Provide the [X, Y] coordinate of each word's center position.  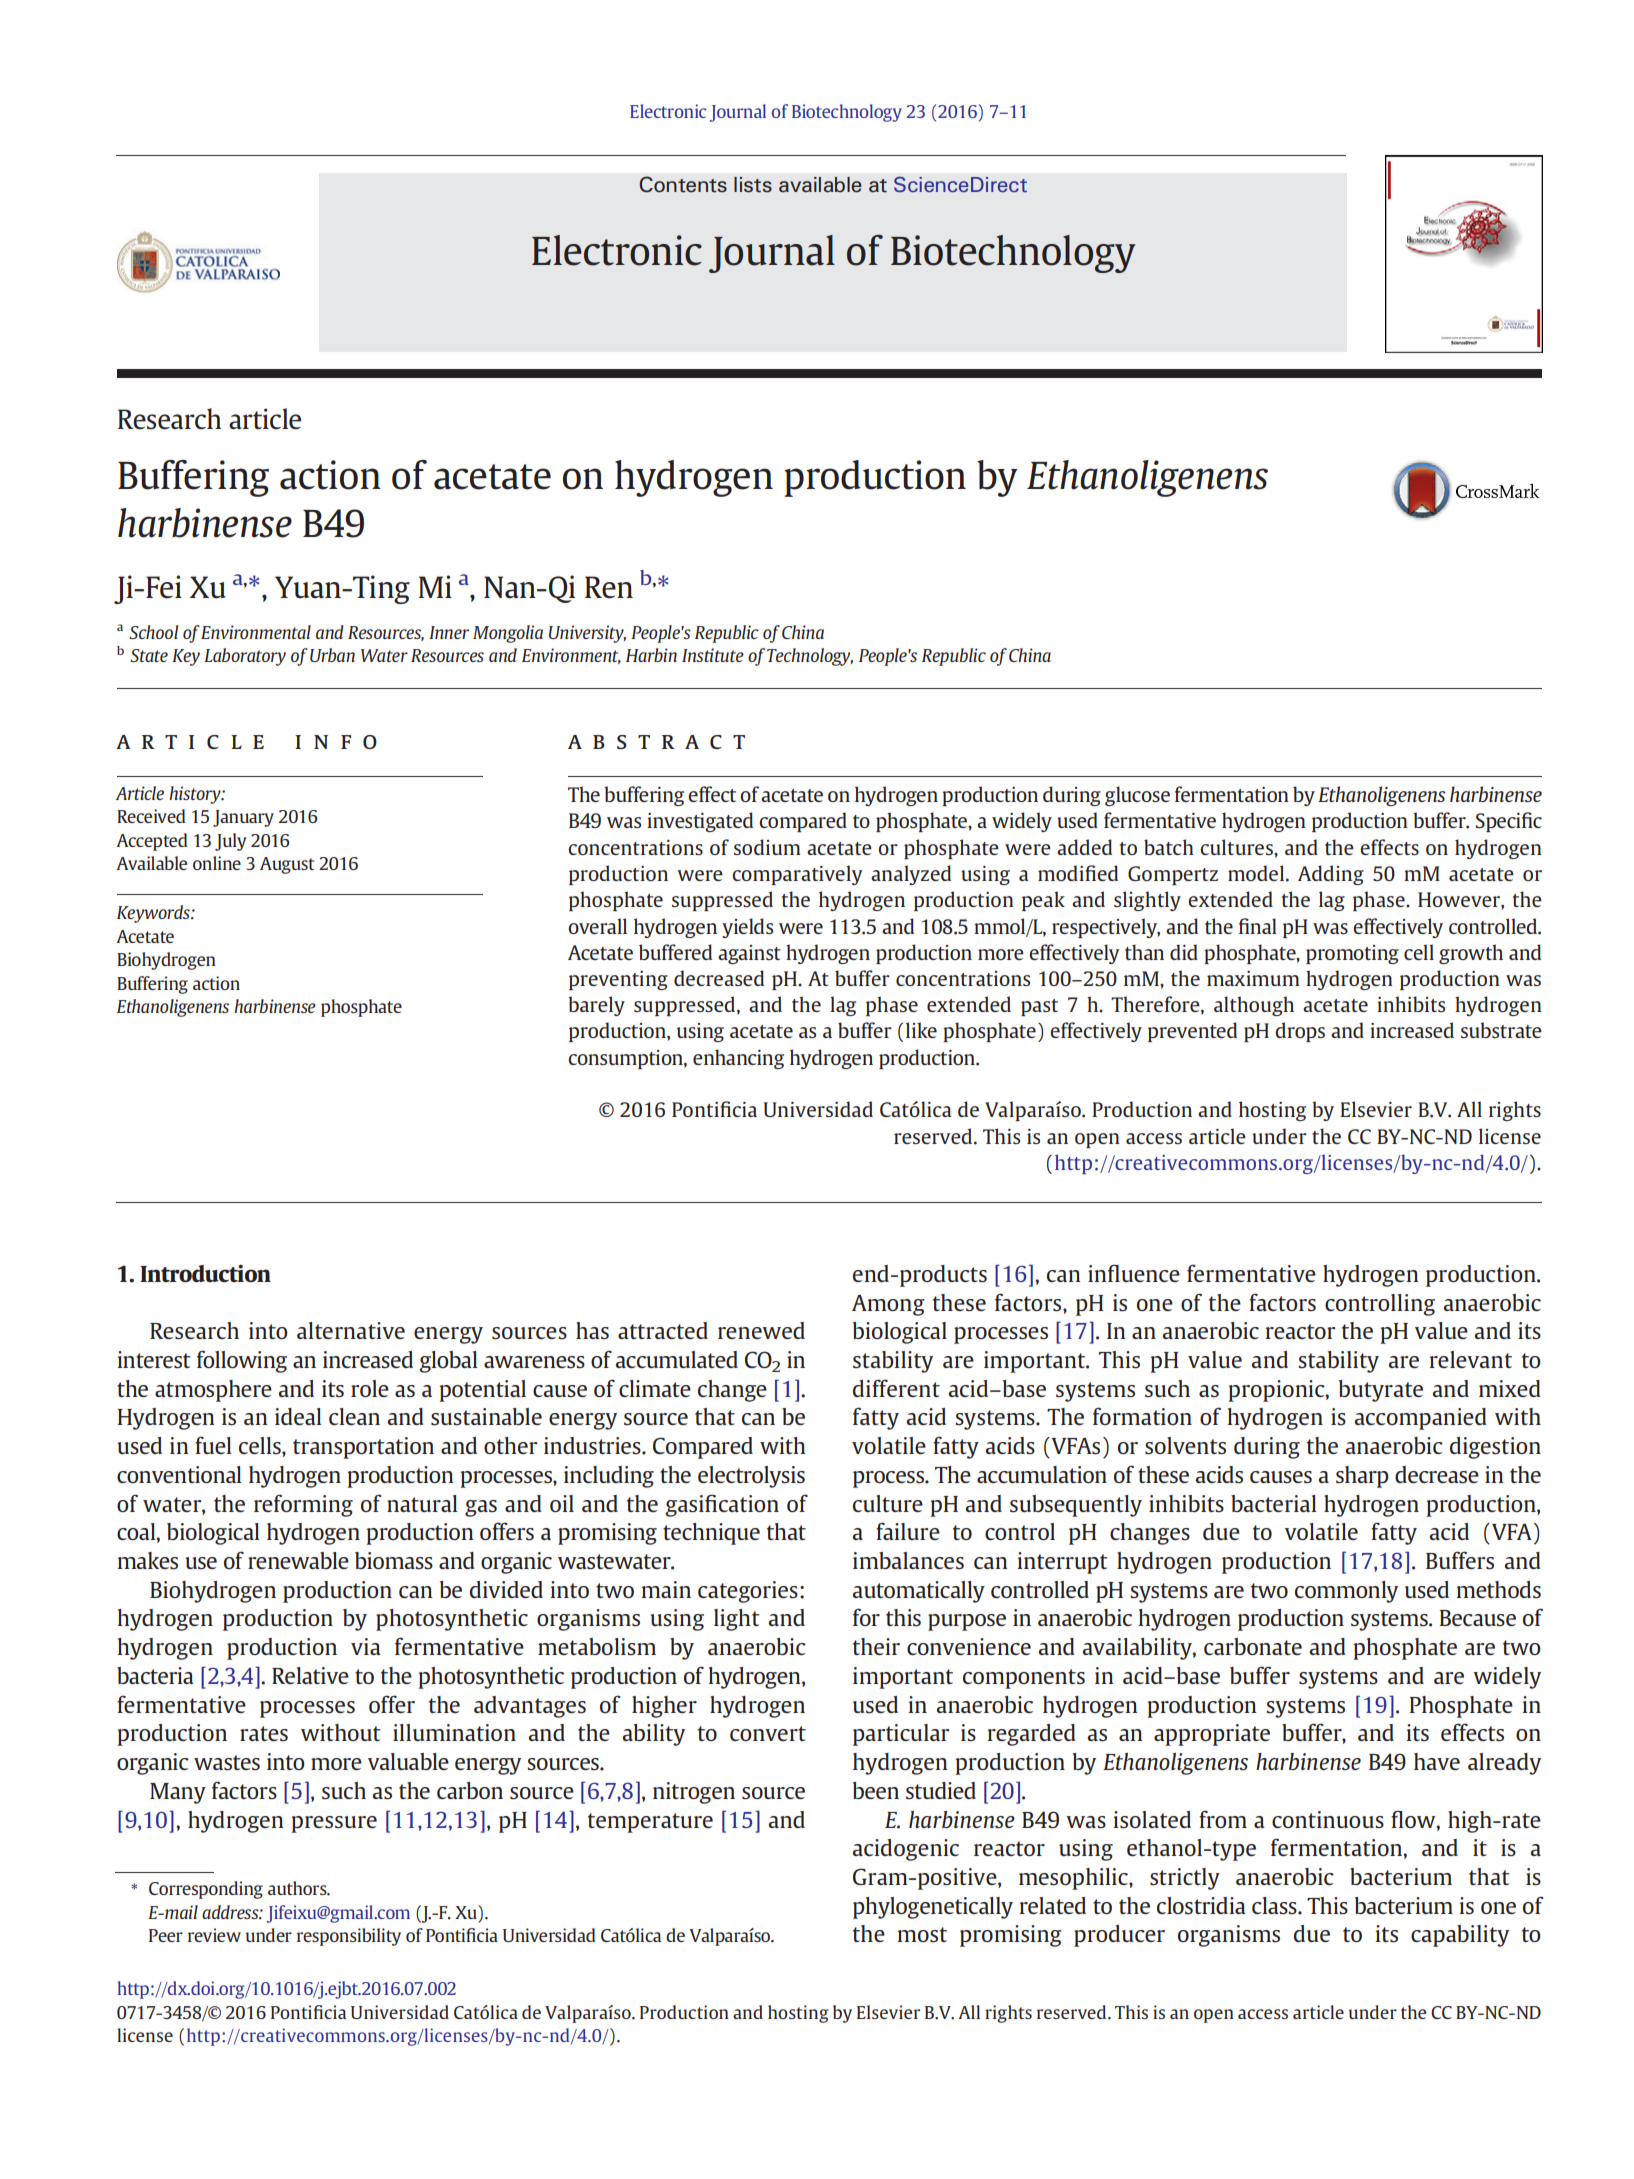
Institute [713, 655]
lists [753, 185]
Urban [332, 655]
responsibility [349, 1937]
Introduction [205, 1273]
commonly [1346, 1592]
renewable [298, 1560]
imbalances [908, 1560]
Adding [1331, 875]
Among [888, 1305]
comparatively [797, 875]
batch [1169, 847]
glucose [1137, 796]
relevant [1471, 1359]
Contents [683, 184]
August [287, 865]
